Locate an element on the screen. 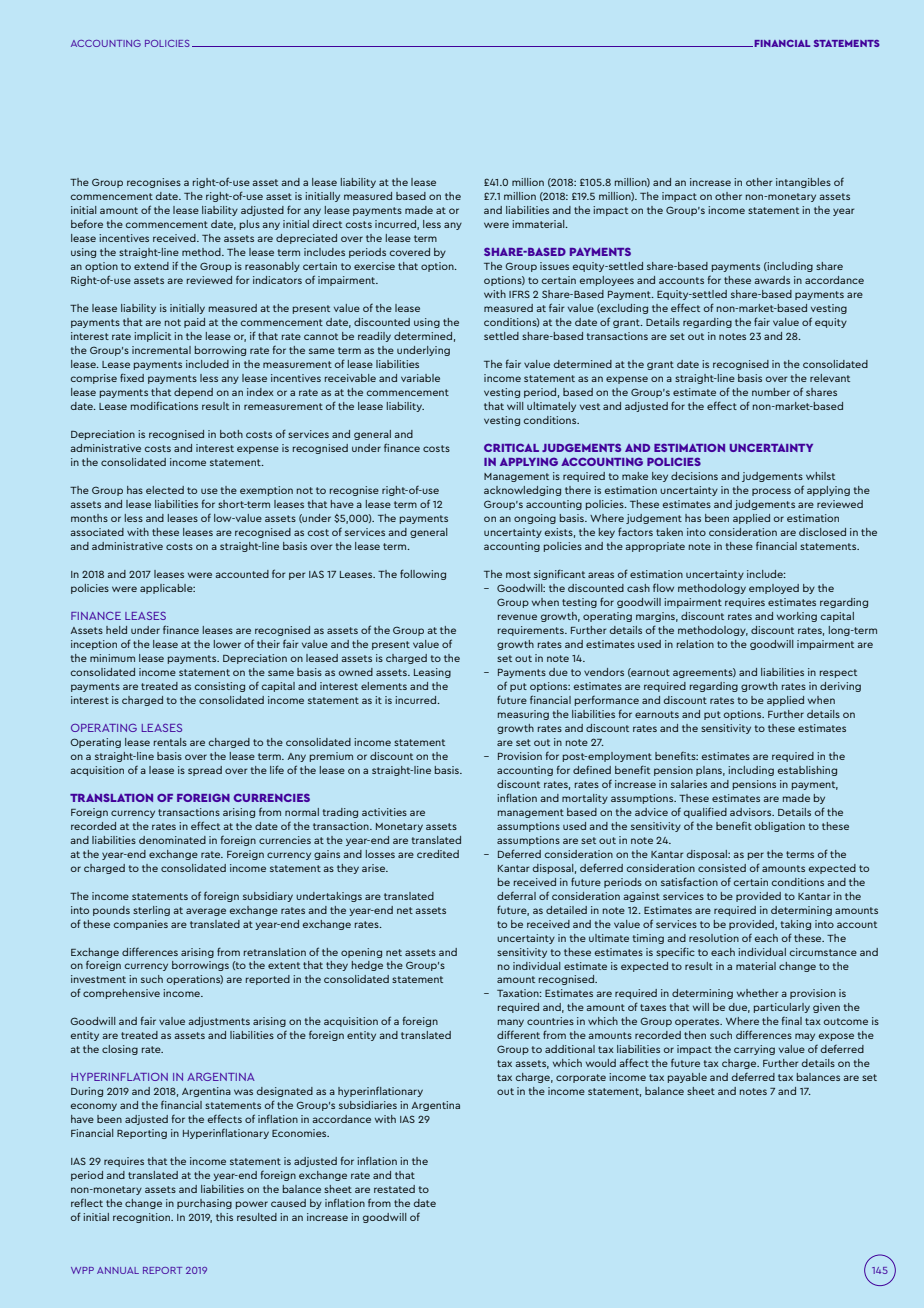 The width and height of the screenshot is (924, 1308). extend is located at coordinates (151, 266).
